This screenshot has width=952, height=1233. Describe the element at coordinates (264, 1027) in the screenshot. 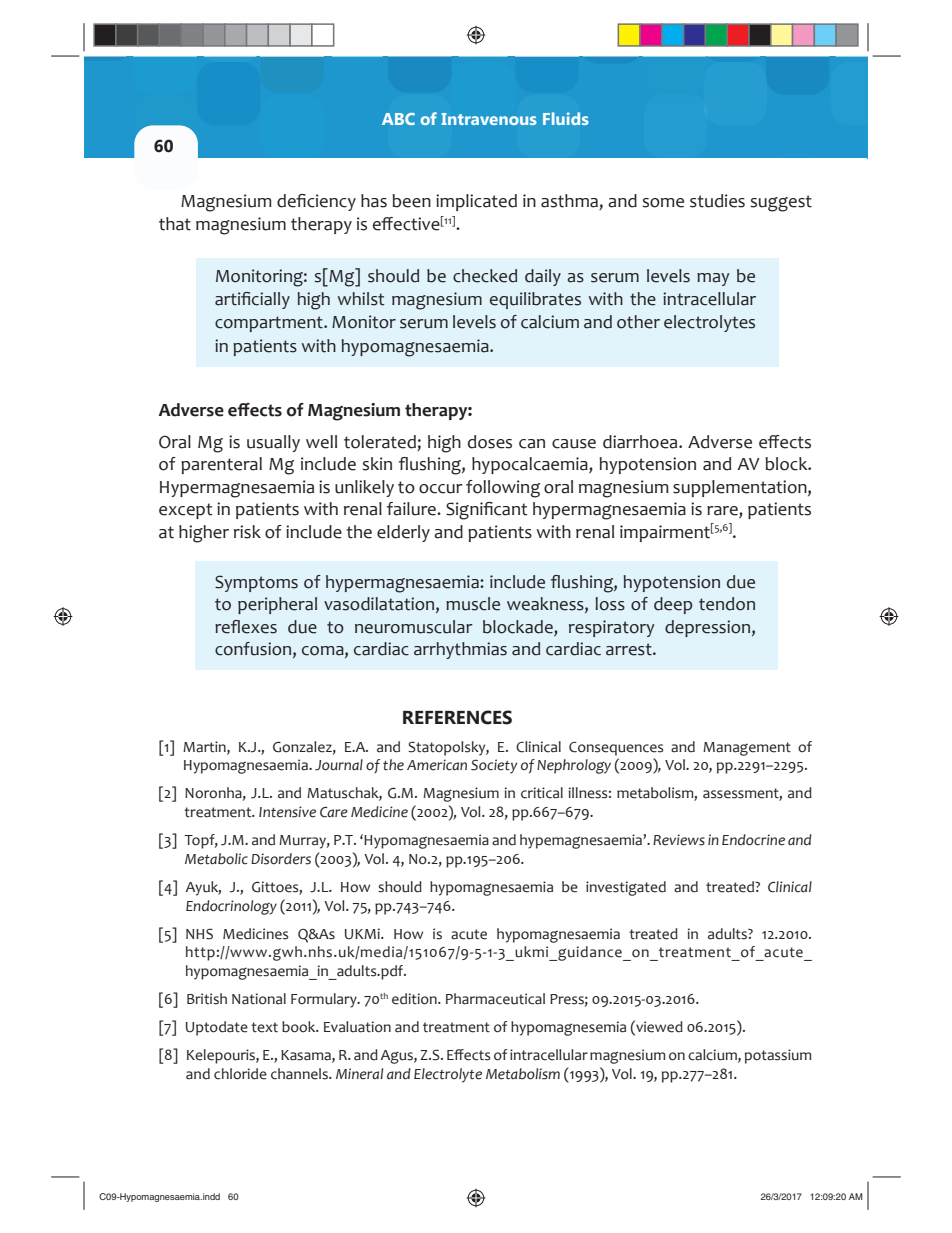

I see `text` at that location.
